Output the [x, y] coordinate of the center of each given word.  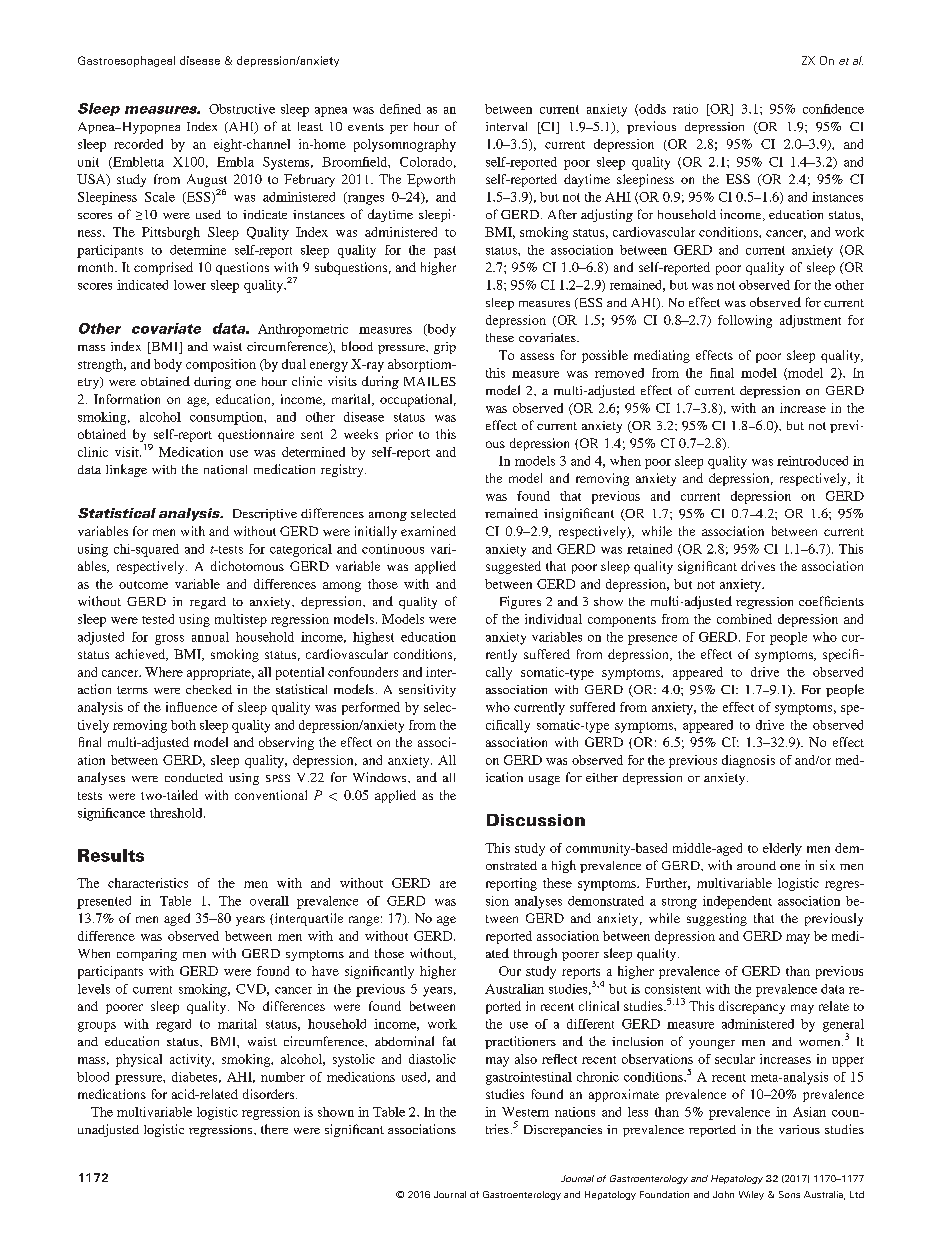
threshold [177, 813]
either [602, 777]
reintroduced [812, 461]
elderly [782, 849]
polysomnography [405, 145]
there [274, 1129]
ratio [685, 109]
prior [399, 435]
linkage [126, 470]
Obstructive [242, 109]
